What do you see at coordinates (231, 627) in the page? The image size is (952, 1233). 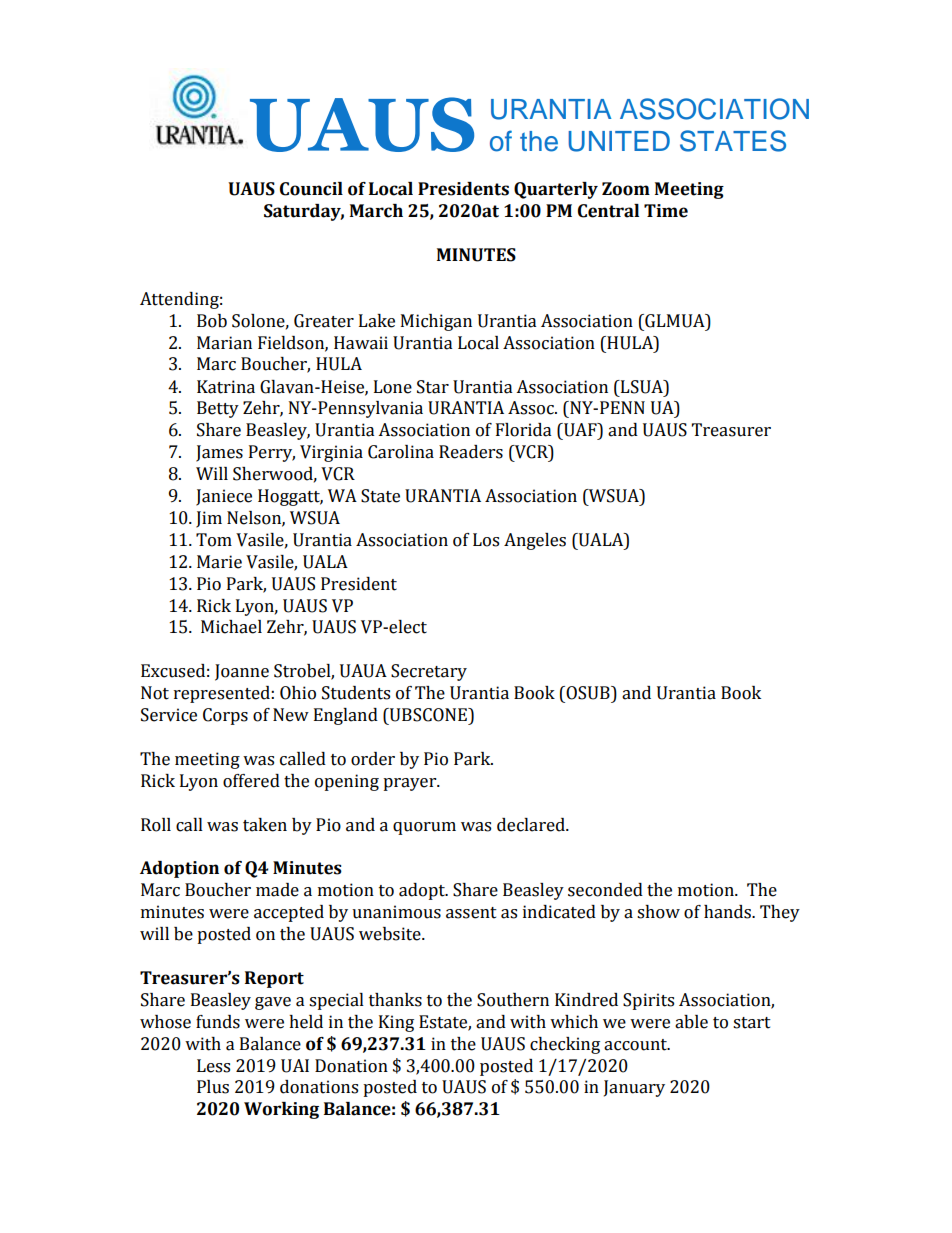 I see `Michael` at bounding box center [231, 627].
